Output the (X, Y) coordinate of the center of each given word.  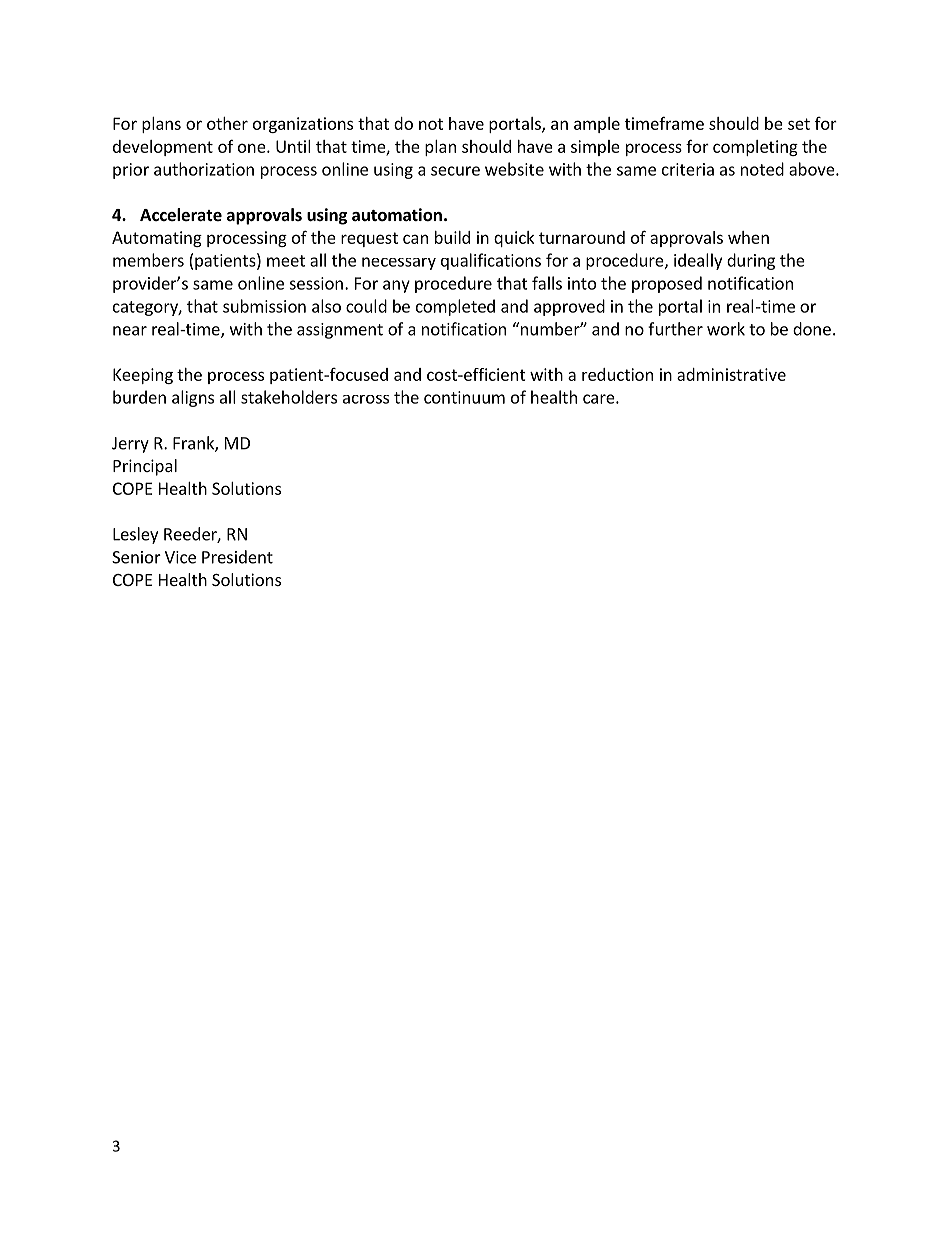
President (237, 557)
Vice (180, 557)
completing (755, 148)
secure (455, 171)
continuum (464, 397)
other (227, 123)
